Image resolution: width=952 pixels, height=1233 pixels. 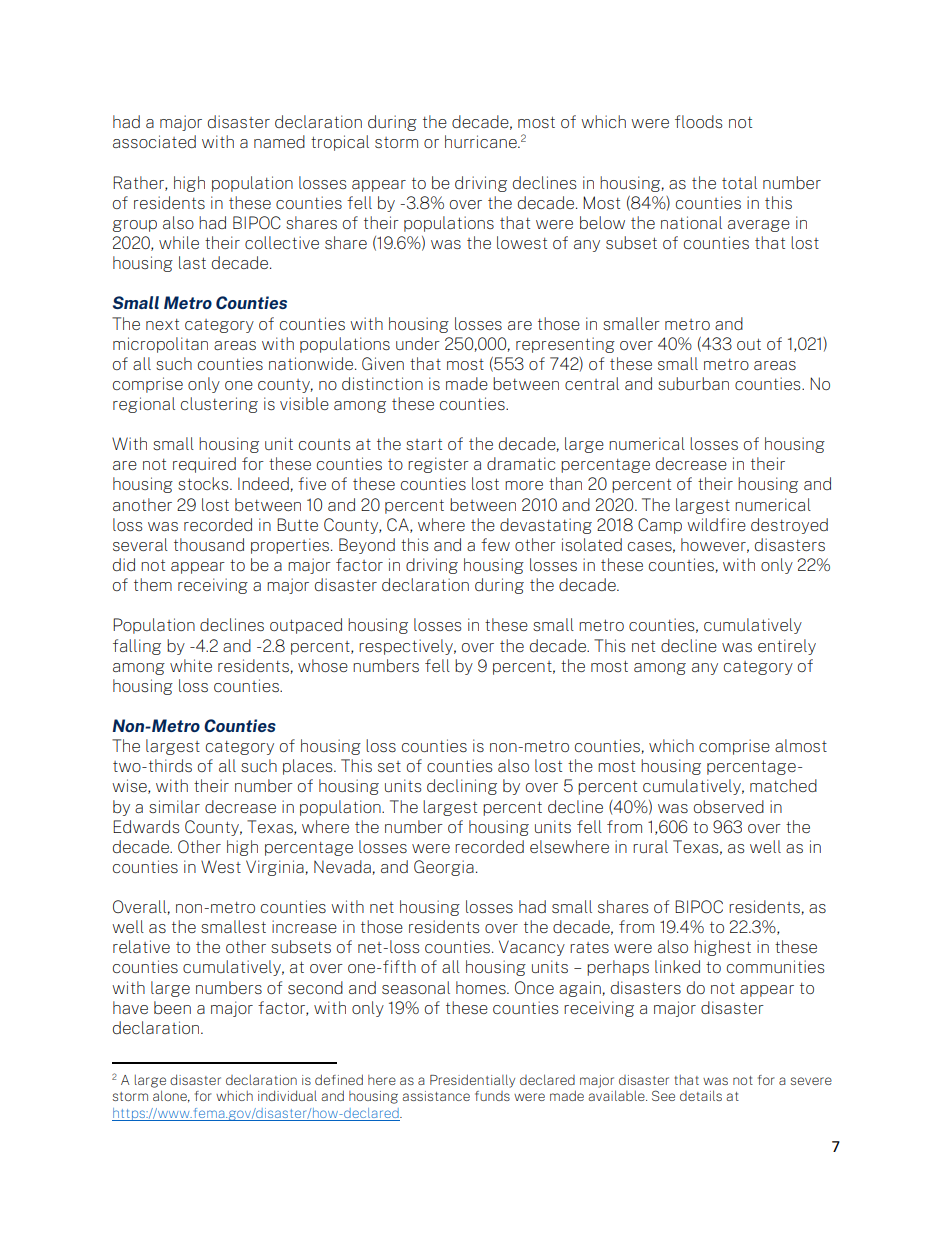 I want to click on been, so click(x=172, y=1007).
